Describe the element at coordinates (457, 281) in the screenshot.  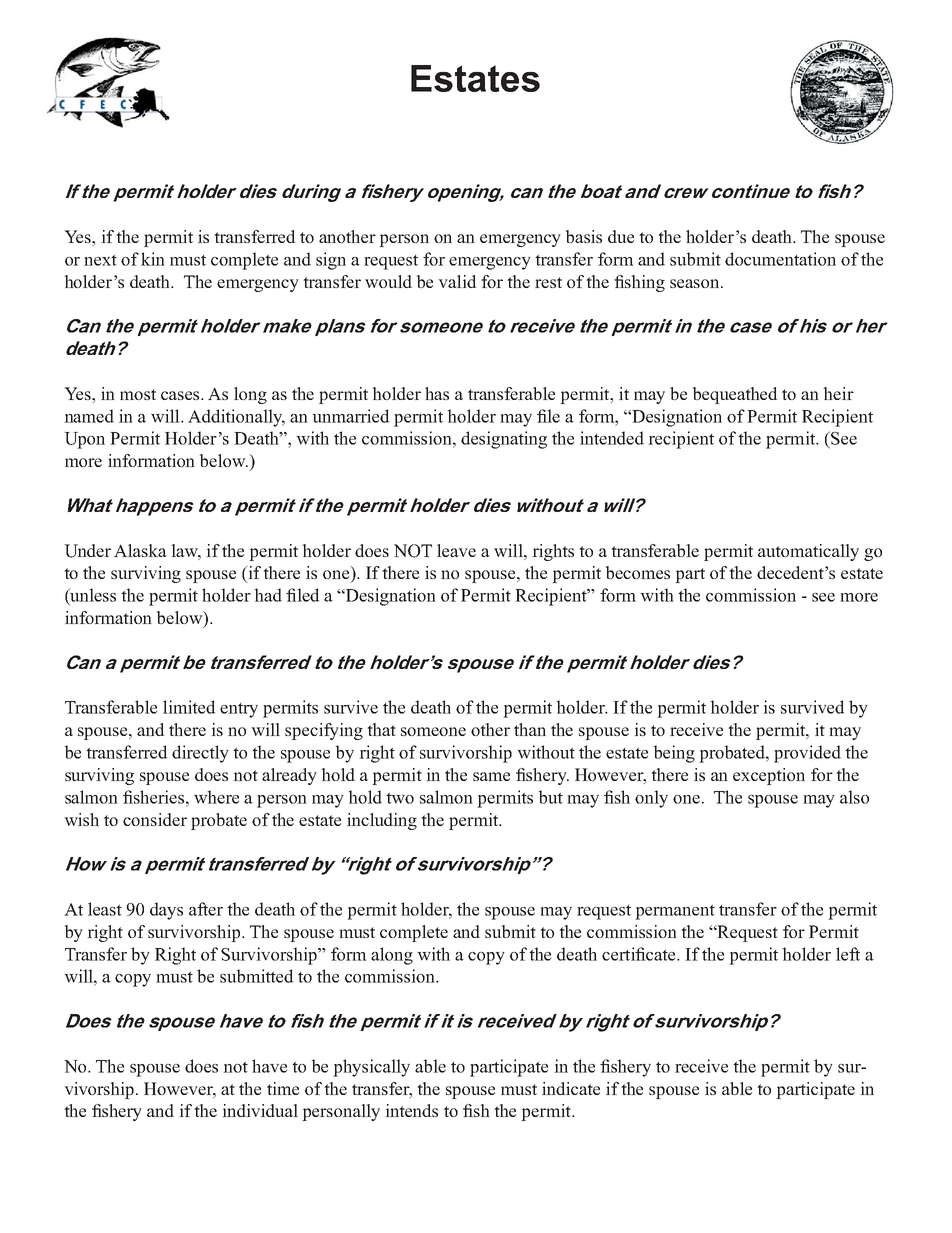
I see `valid` at that location.
